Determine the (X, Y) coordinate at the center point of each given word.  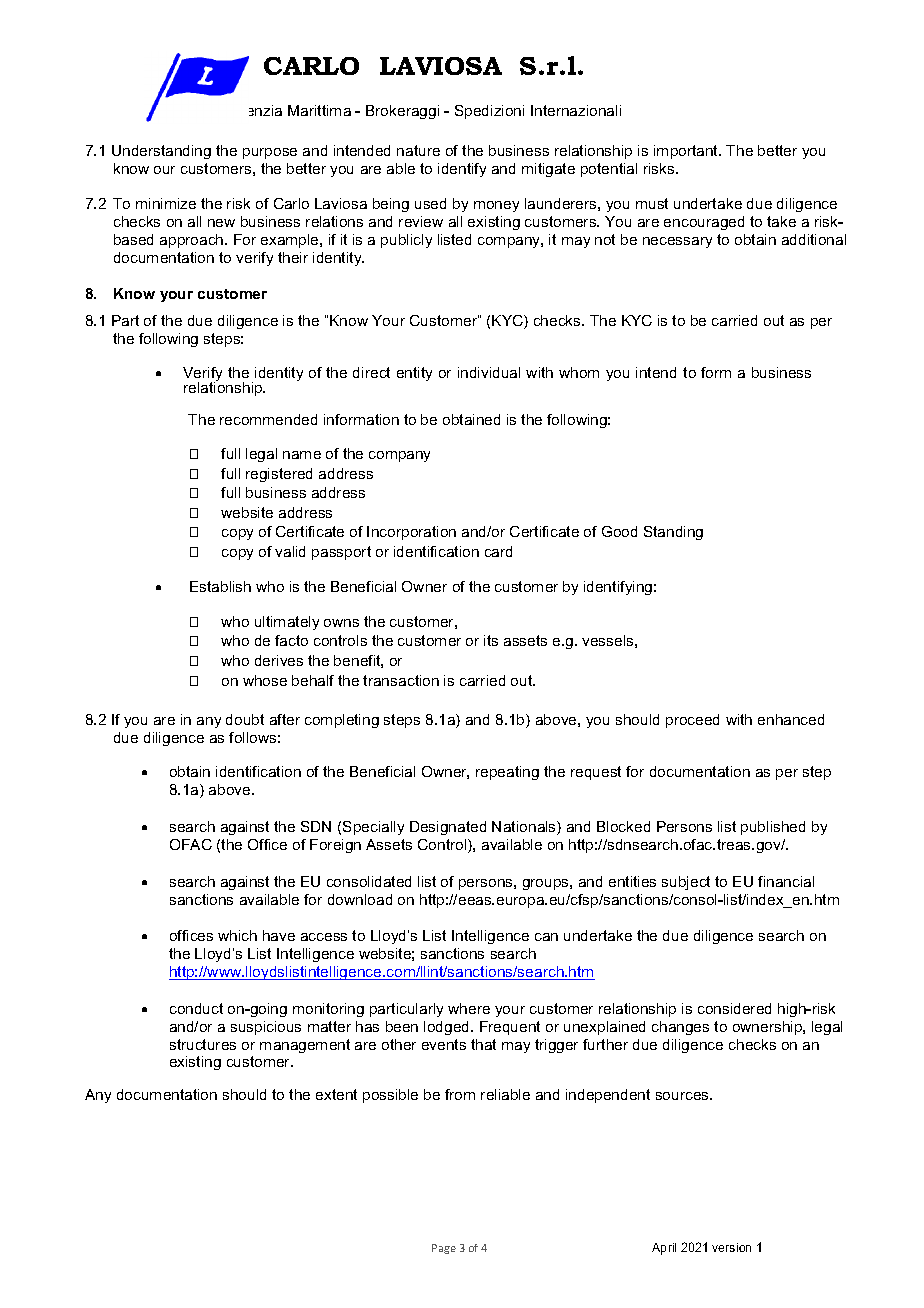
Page (444, 1249)
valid (290, 551)
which (237, 935)
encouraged (704, 223)
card (498, 551)
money (496, 206)
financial (786, 881)
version (731, 1247)
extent (336, 1094)
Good (619, 531)
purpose (270, 153)
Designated (448, 828)
